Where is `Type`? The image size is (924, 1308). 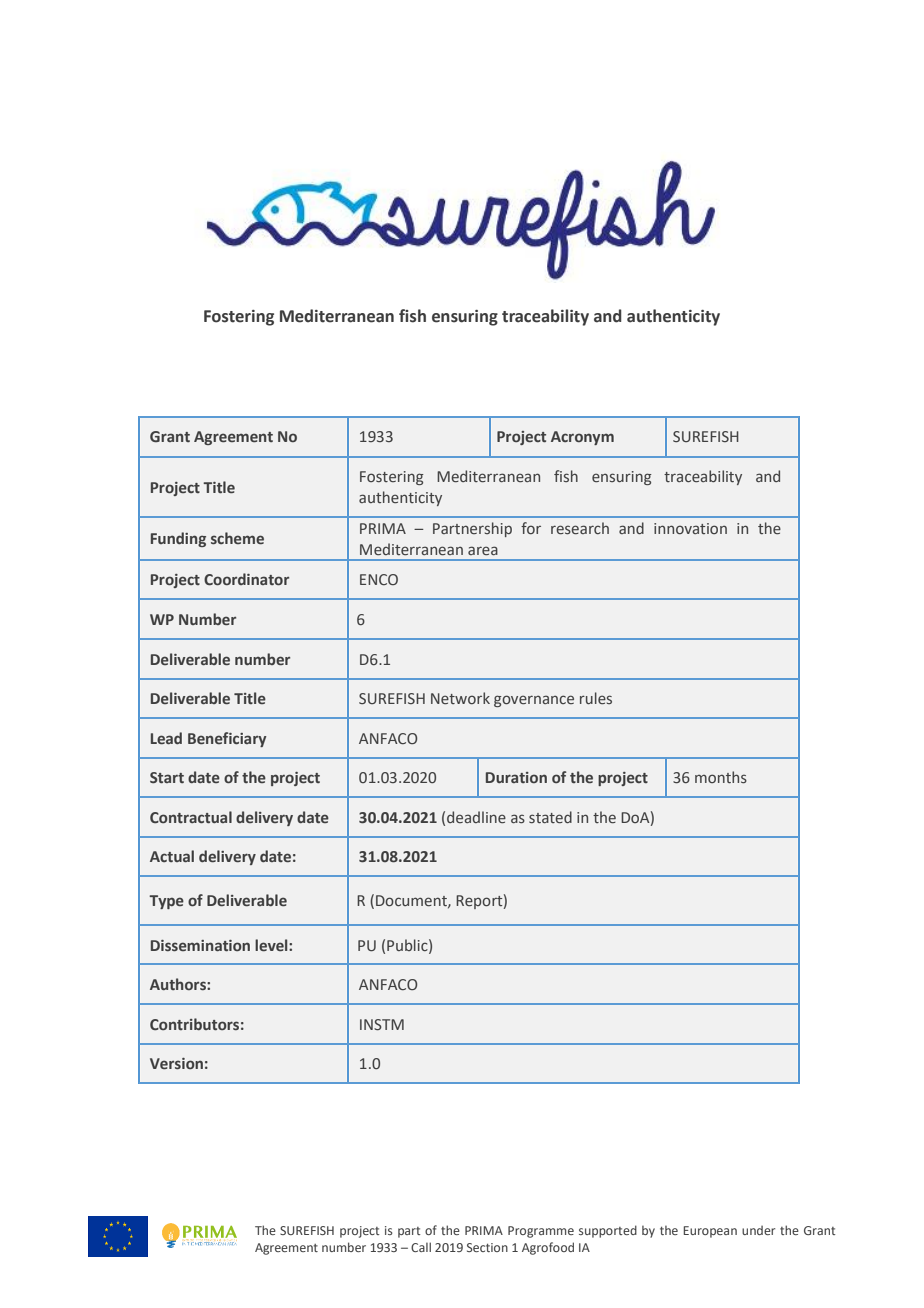
Type is located at coordinates (166, 902).
